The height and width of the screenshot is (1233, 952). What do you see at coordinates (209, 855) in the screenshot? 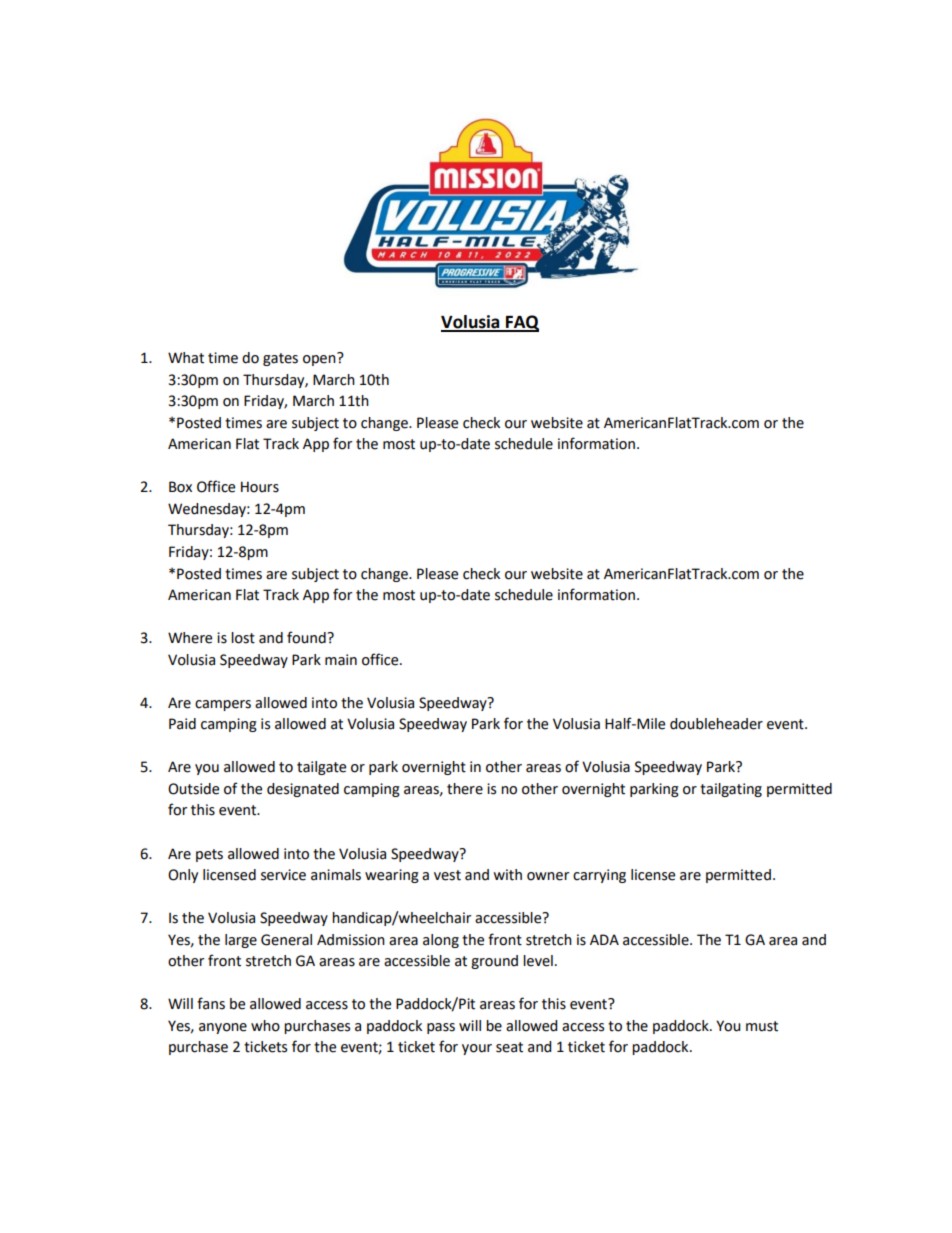
I see `pets` at bounding box center [209, 855].
